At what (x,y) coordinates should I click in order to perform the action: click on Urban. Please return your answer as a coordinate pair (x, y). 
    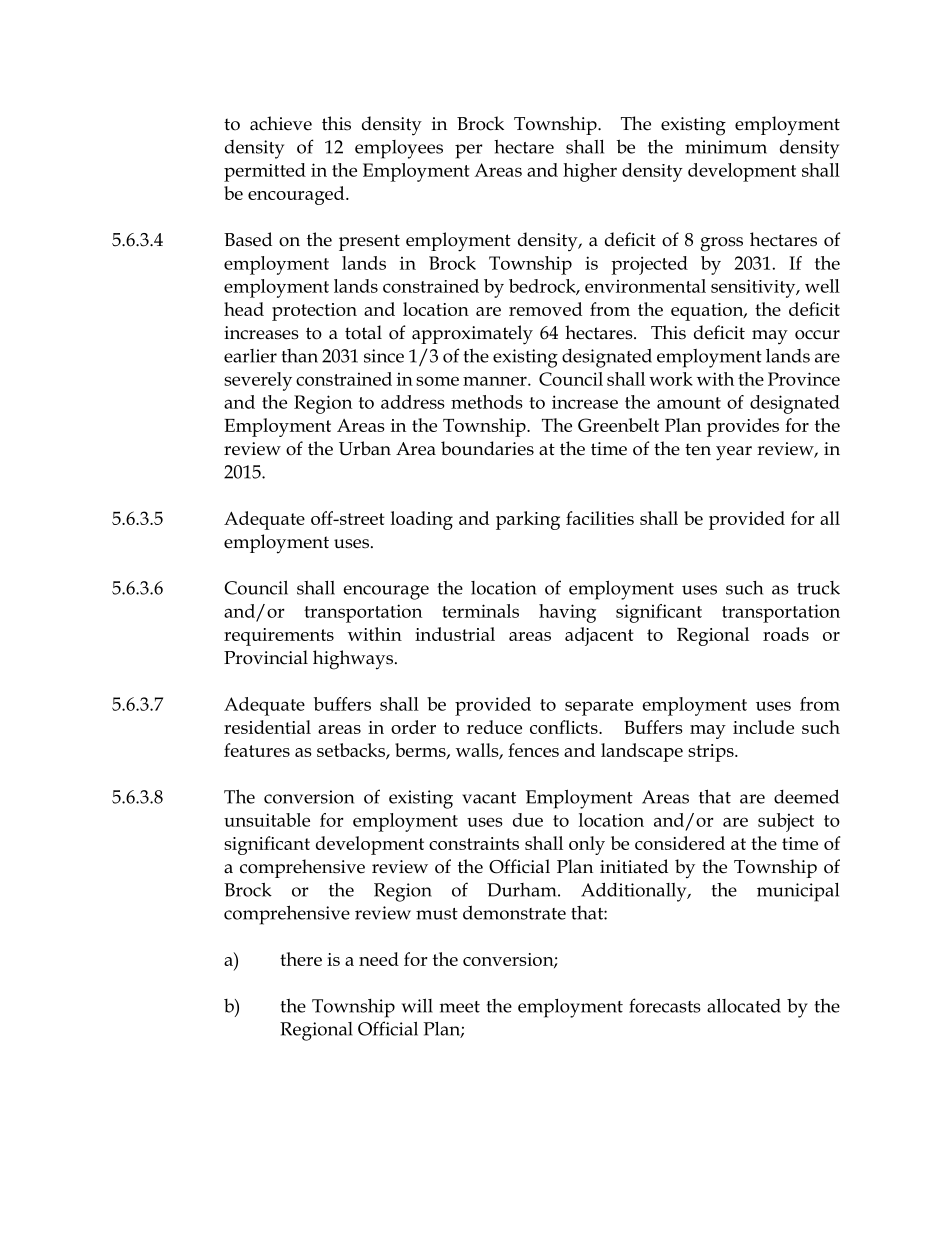
    Looking at the image, I should click on (365, 448).
